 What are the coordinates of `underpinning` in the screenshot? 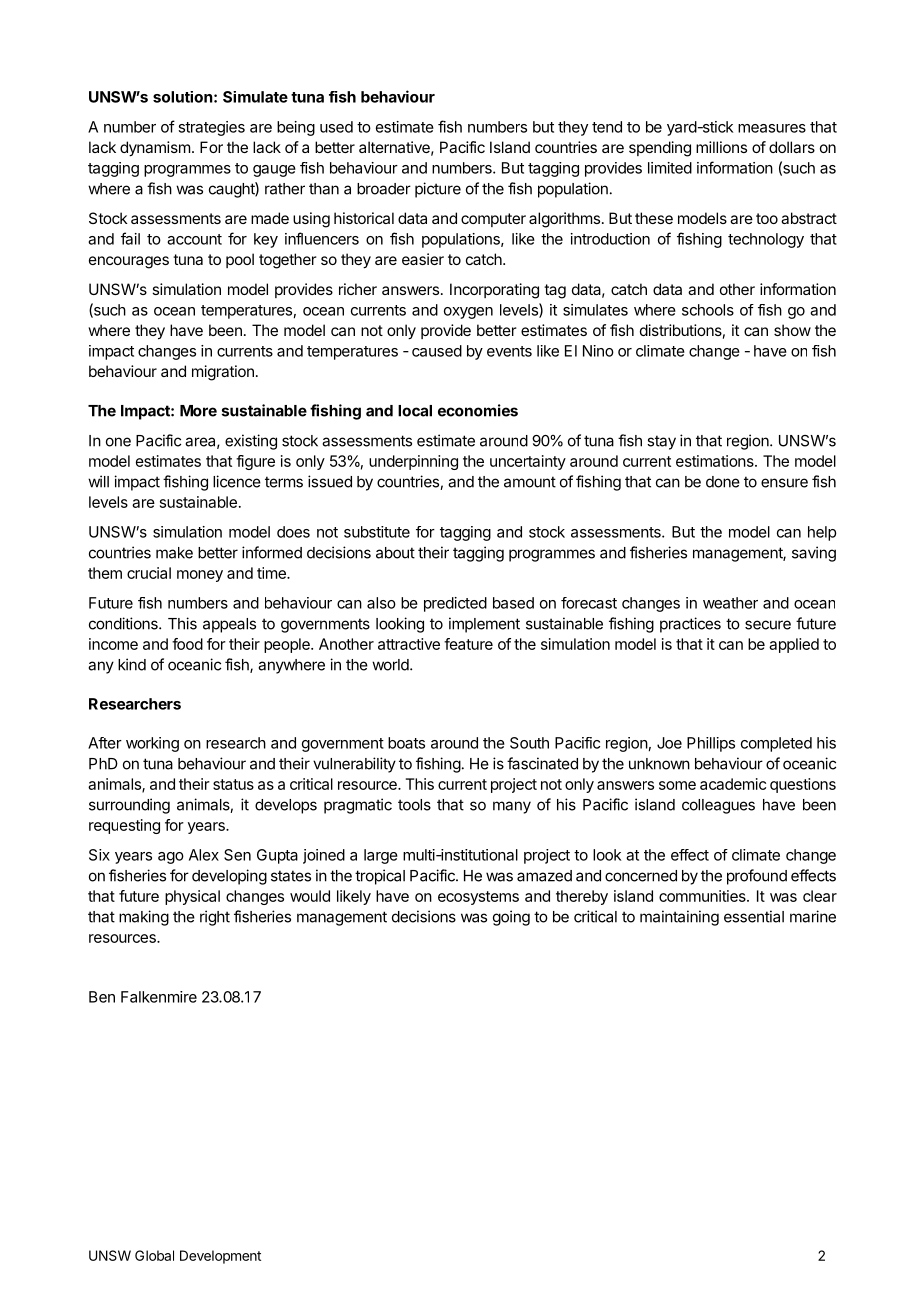 It's located at (413, 462).
